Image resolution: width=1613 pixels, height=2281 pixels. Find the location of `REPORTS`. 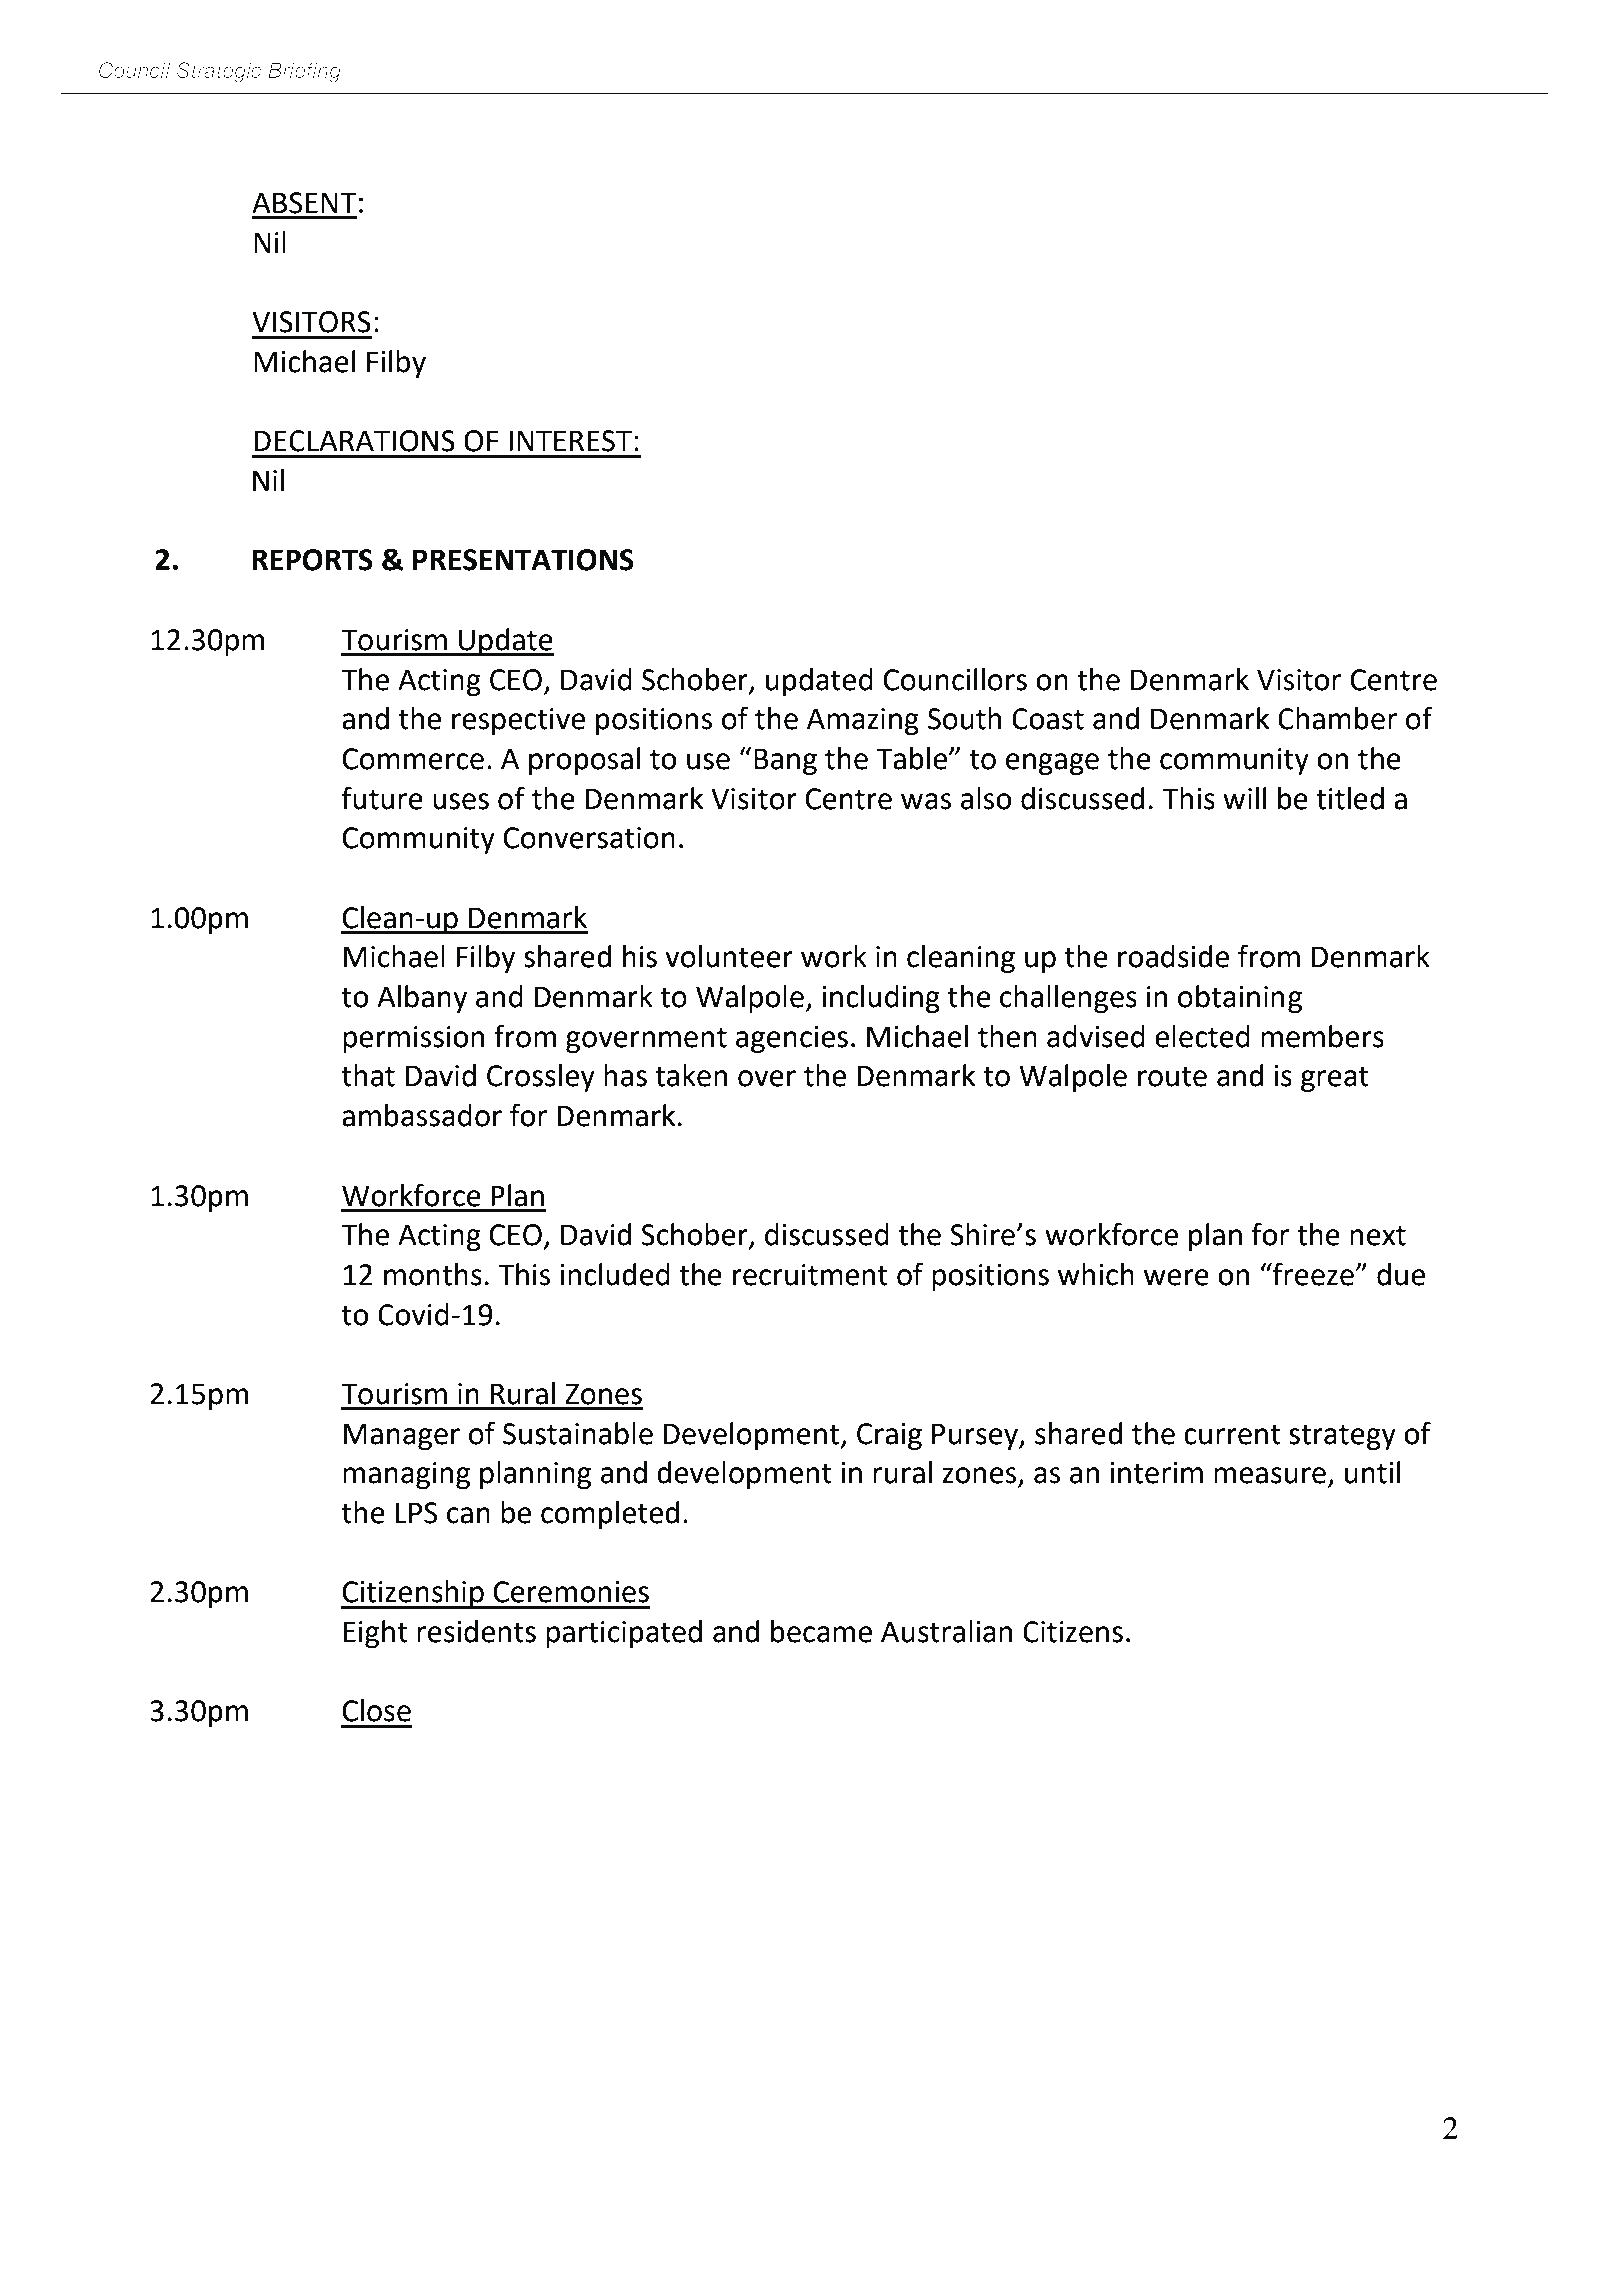

REPORTS is located at coordinates (312, 560).
